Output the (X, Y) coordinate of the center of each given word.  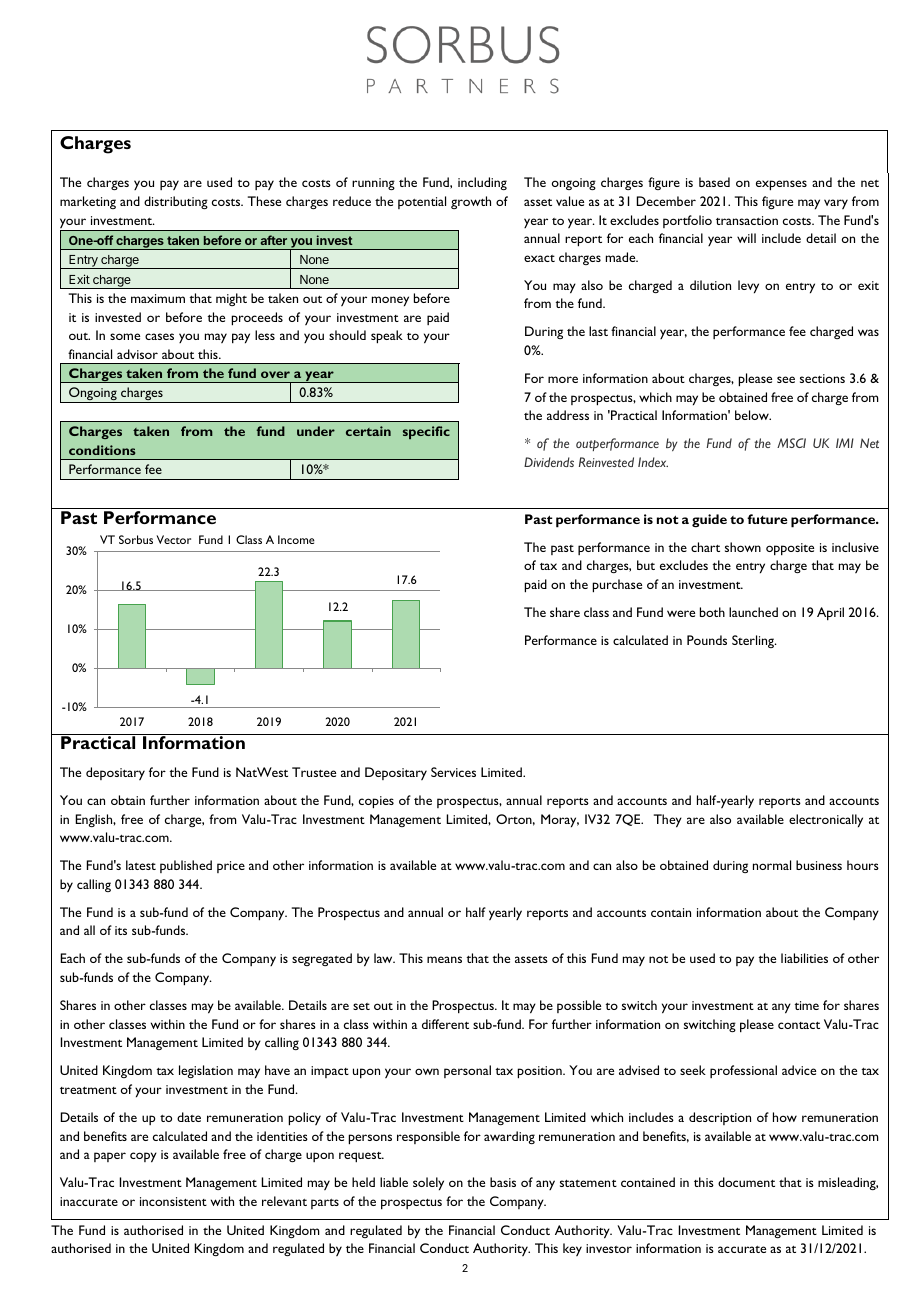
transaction (747, 220)
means (444, 959)
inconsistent (173, 1201)
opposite (790, 549)
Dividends (549, 462)
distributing (176, 202)
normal (772, 865)
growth (471, 202)
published (186, 866)
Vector (173, 539)
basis (503, 1182)
